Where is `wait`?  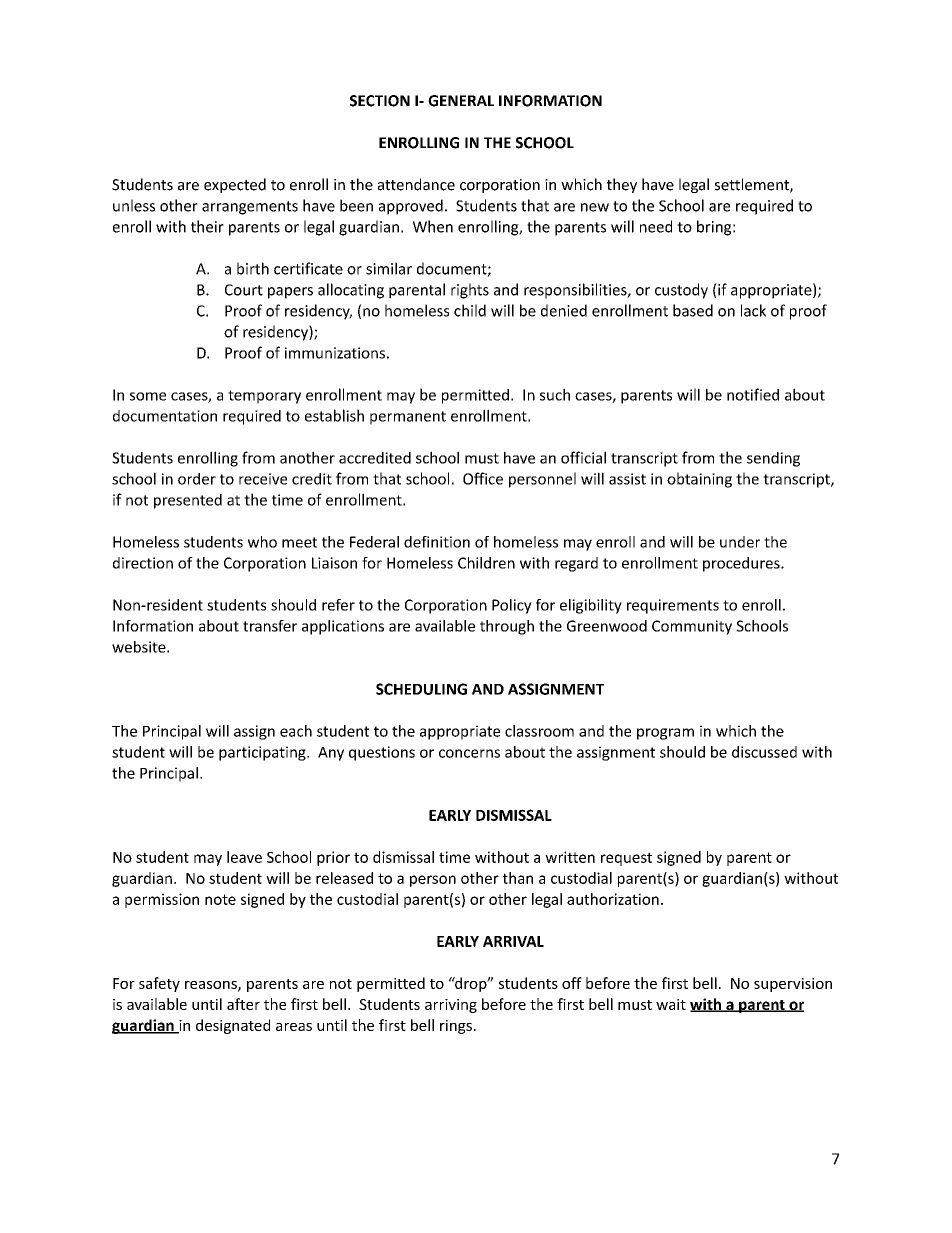 wait is located at coordinates (671, 1004).
